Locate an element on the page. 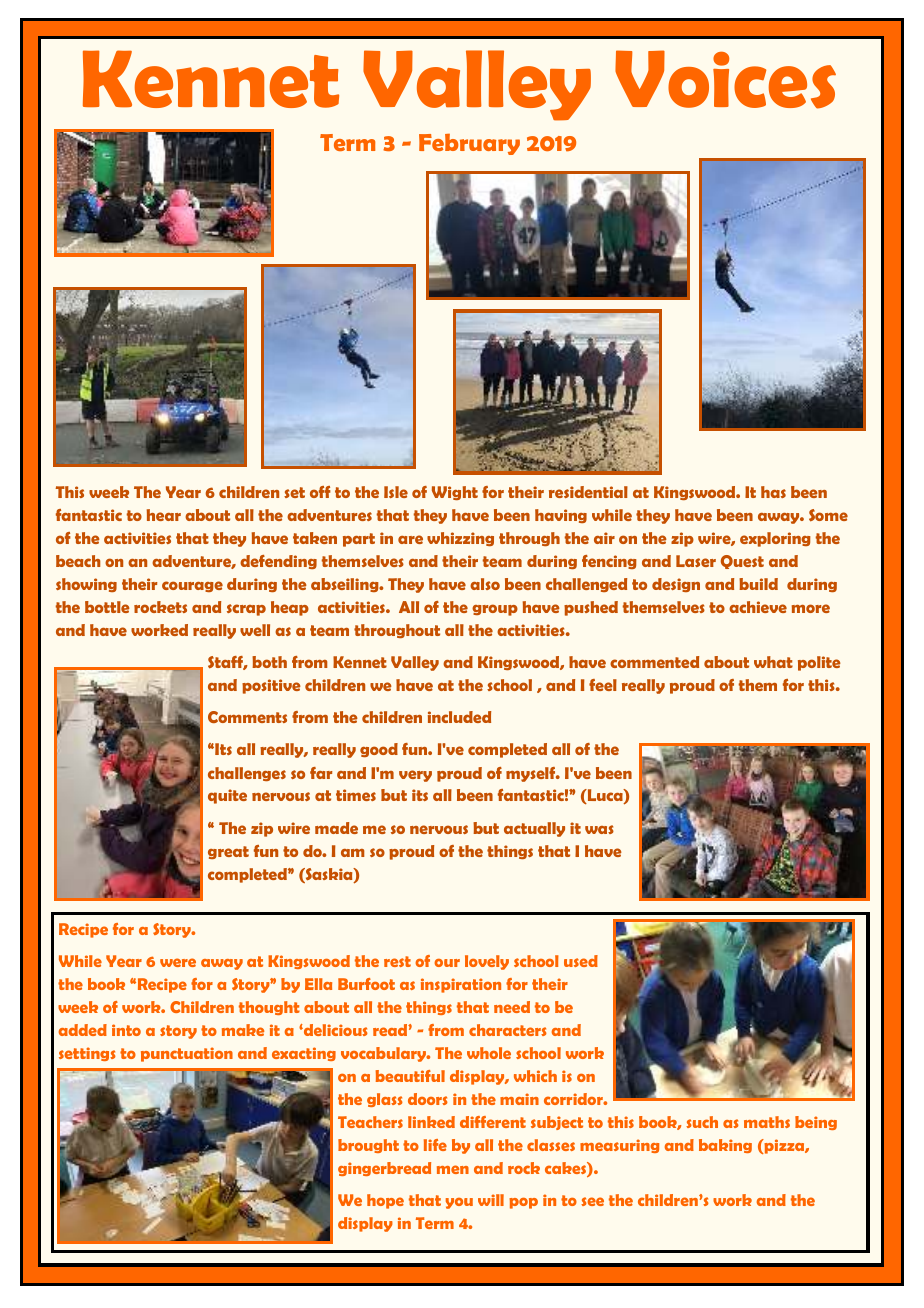 Image resolution: width=924 pixels, height=1308 pixels. courage is located at coordinates (192, 586).
